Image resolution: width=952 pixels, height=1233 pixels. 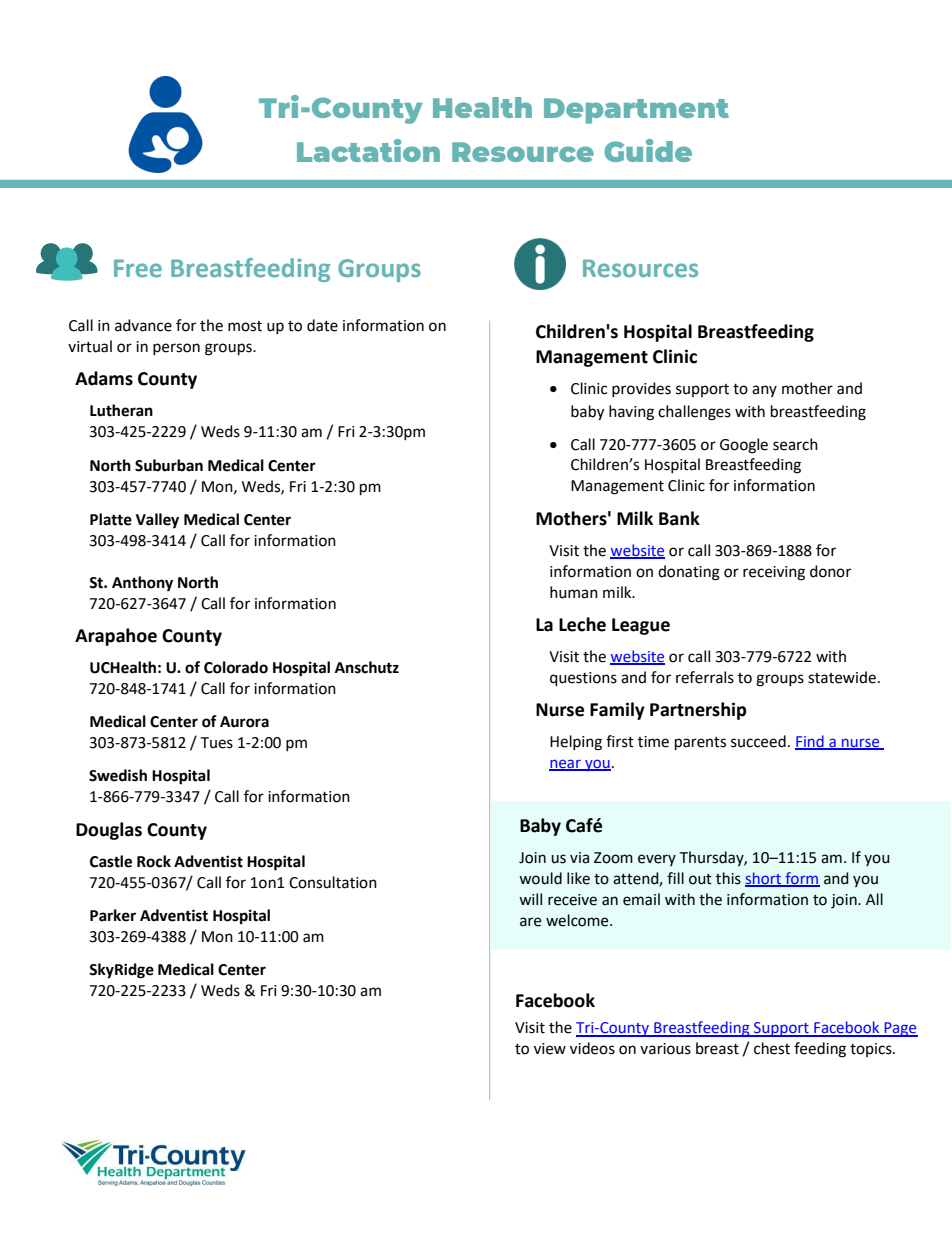 I want to click on Guide, so click(x=648, y=150).
